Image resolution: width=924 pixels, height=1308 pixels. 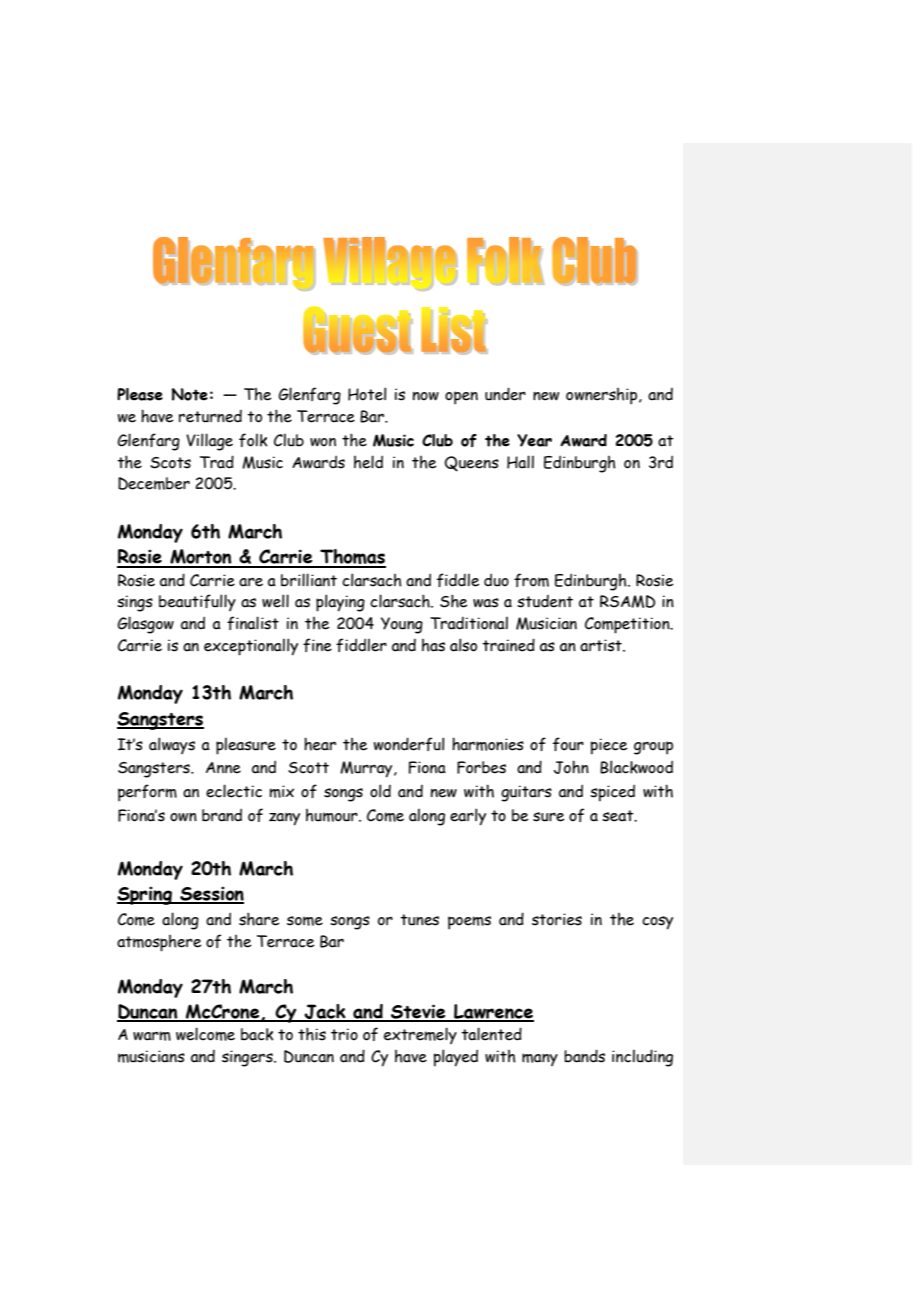 I want to click on brand, so click(x=222, y=815).
